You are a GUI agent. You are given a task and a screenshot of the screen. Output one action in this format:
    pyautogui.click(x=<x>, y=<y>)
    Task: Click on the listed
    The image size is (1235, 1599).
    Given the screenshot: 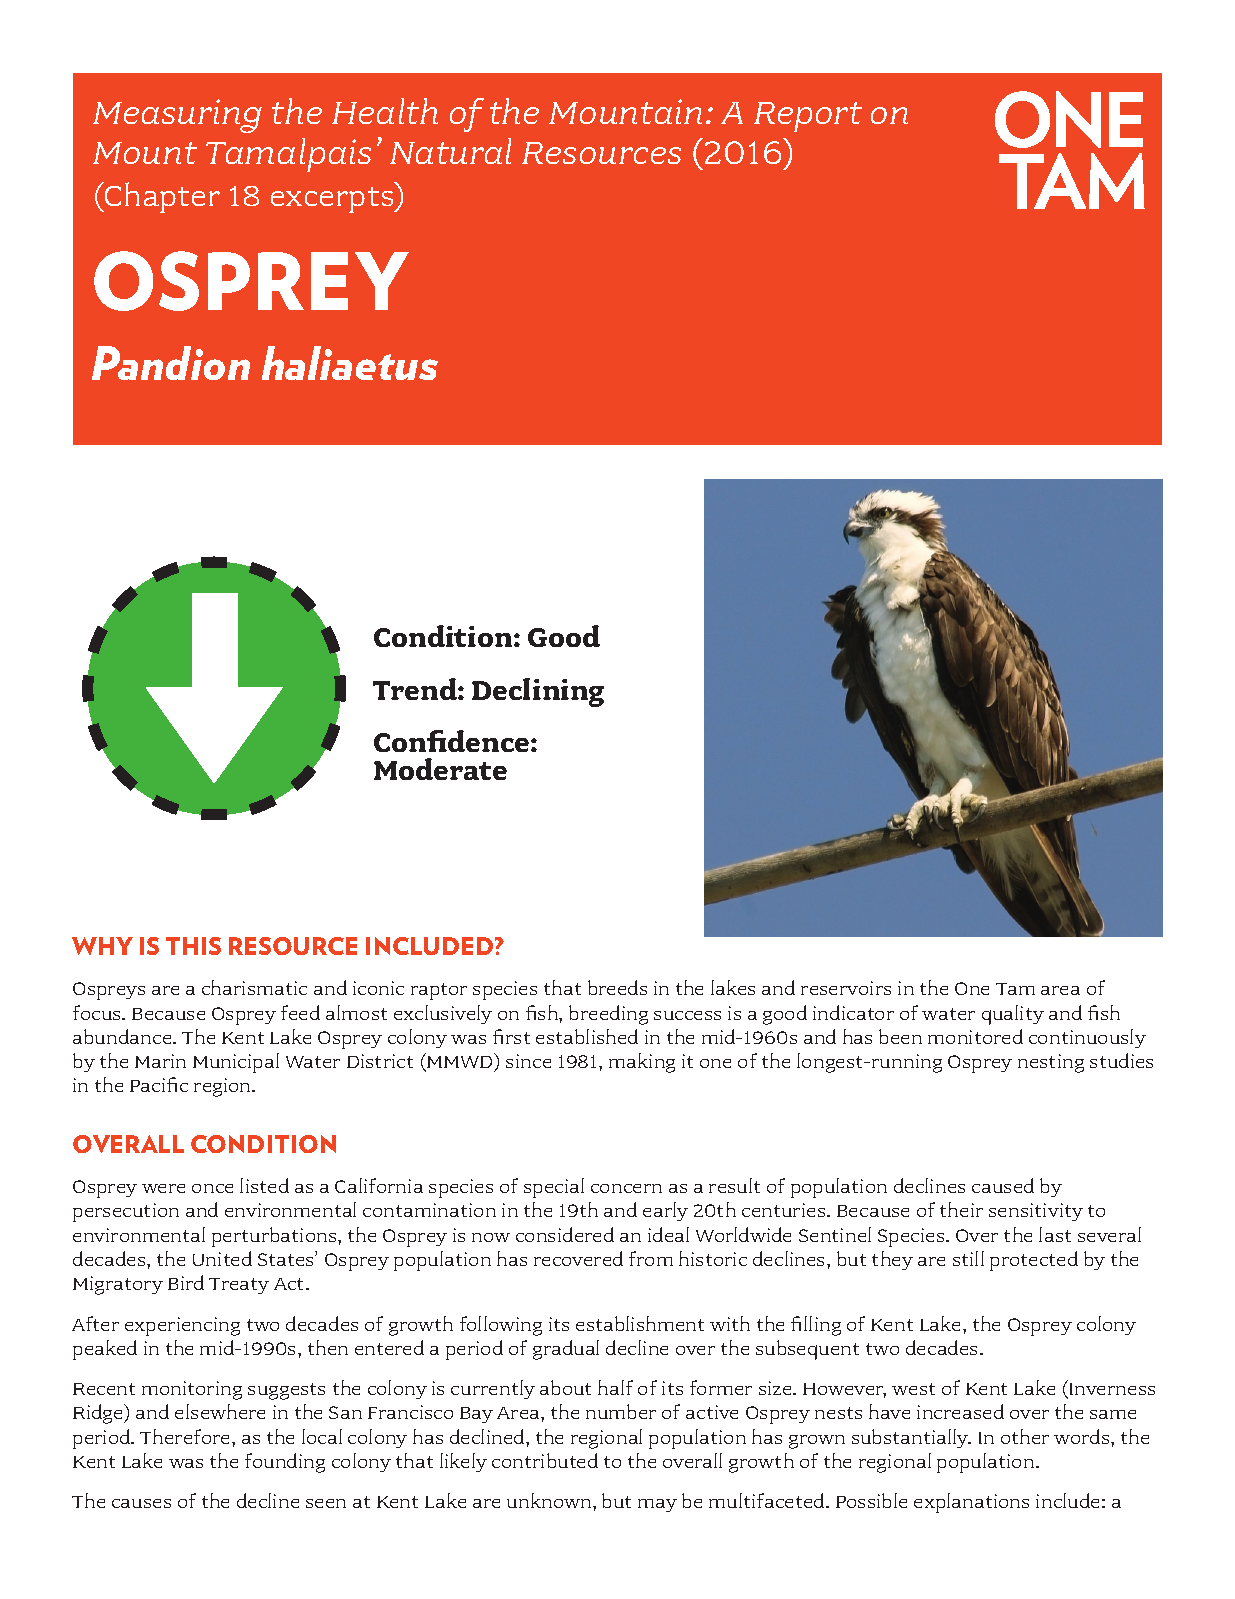 What is the action you would take?
    pyautogui.click(x=264, y=1185)
